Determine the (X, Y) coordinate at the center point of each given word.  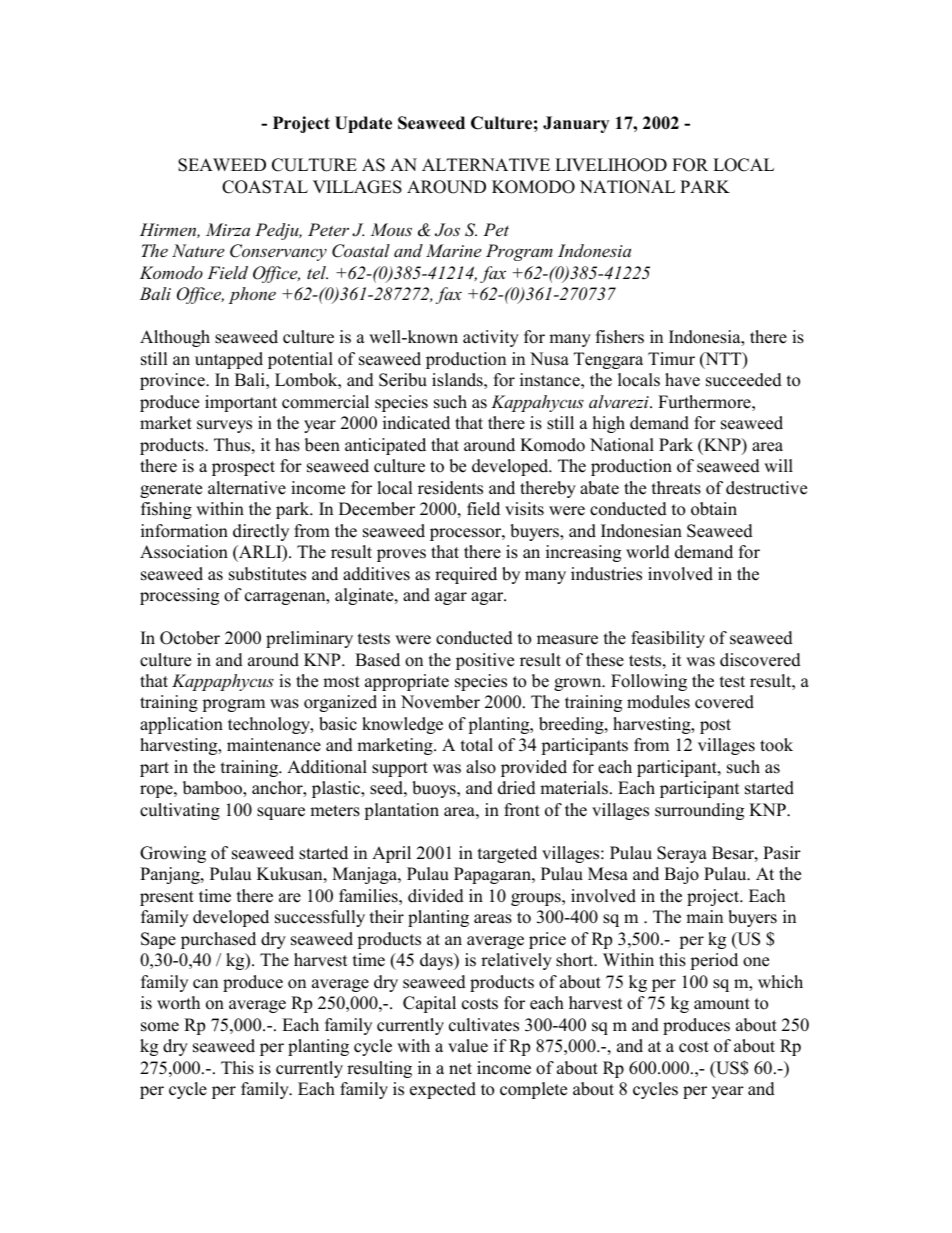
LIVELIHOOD (611, 165)
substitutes (267, 574)
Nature (198, 250)
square (281, 813)
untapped (229, 360)
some (160, 1027)
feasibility (668, 639)
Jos (447, 230)
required (466, 575)
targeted (507, 854)
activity (491, 338)
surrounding (699, 811)
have (682, 380)
